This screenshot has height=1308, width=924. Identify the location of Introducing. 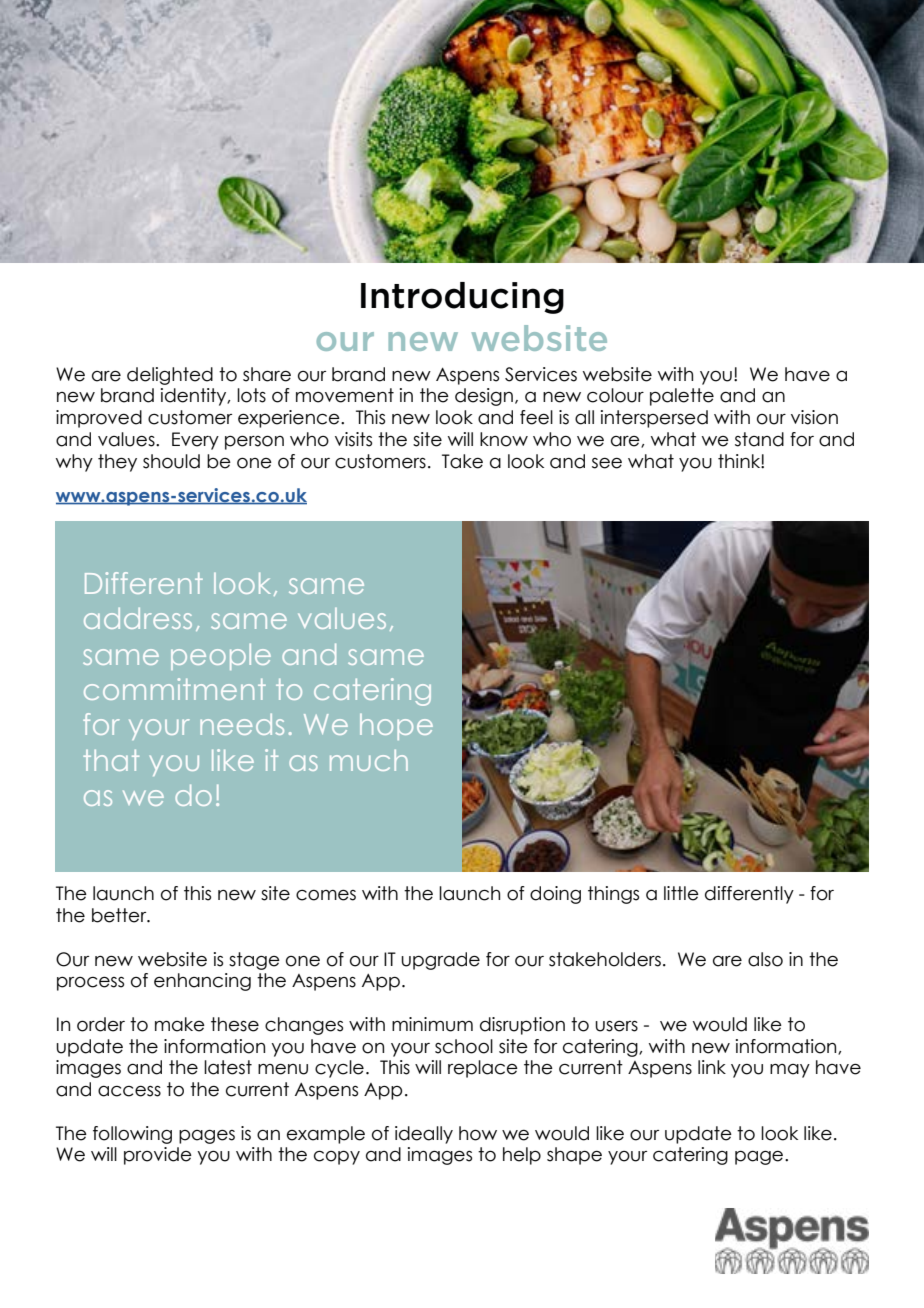
(462, 298).
